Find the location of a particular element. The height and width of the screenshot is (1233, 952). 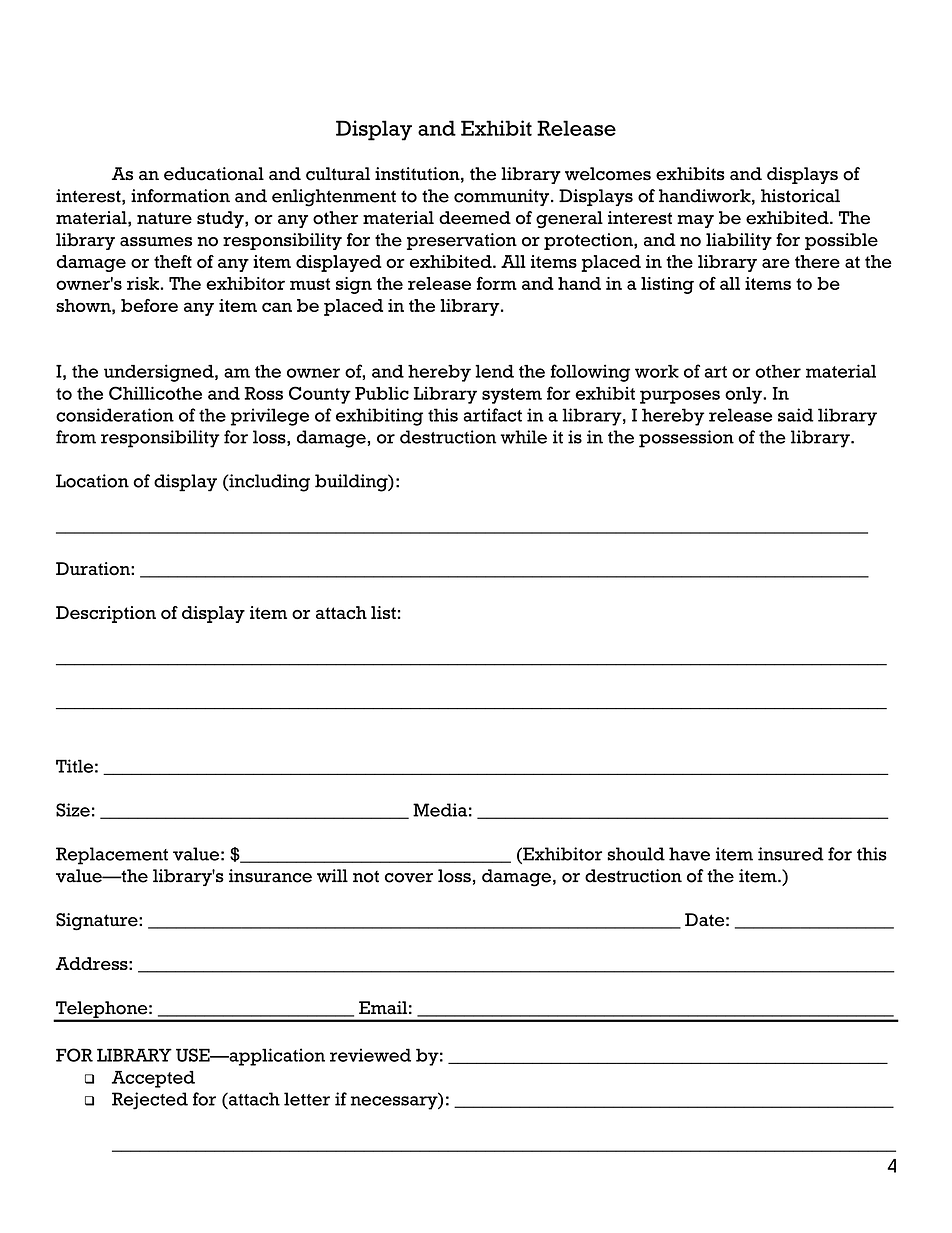

cover is located at coordinates (409, 878).
